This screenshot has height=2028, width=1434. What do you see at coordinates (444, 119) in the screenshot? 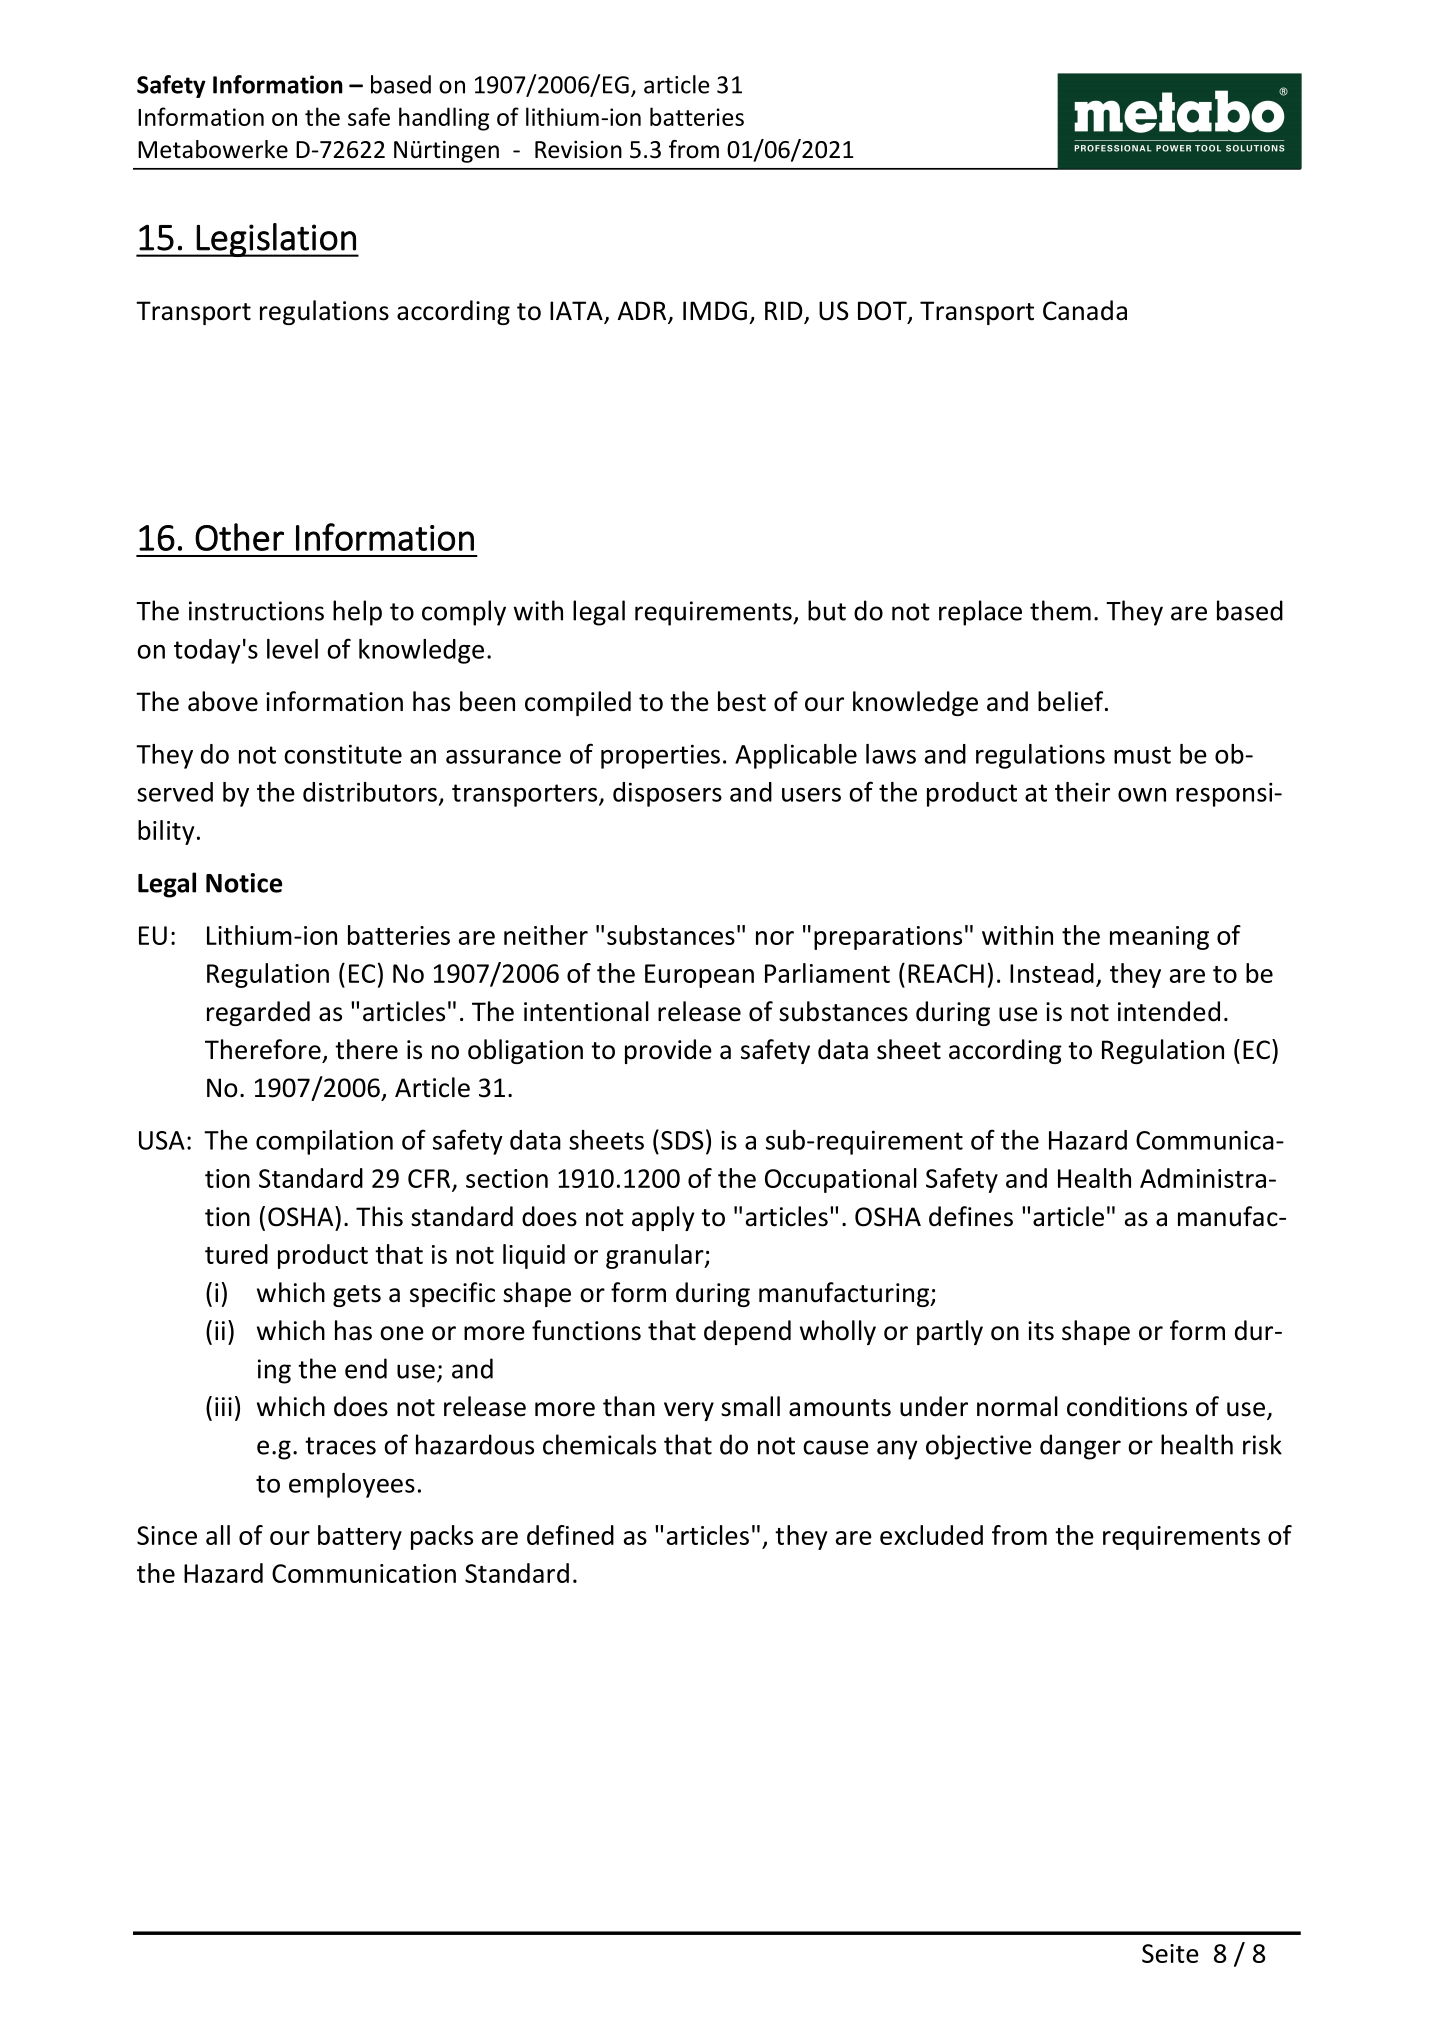
I see `handling` at bounding box center [444, 119].
